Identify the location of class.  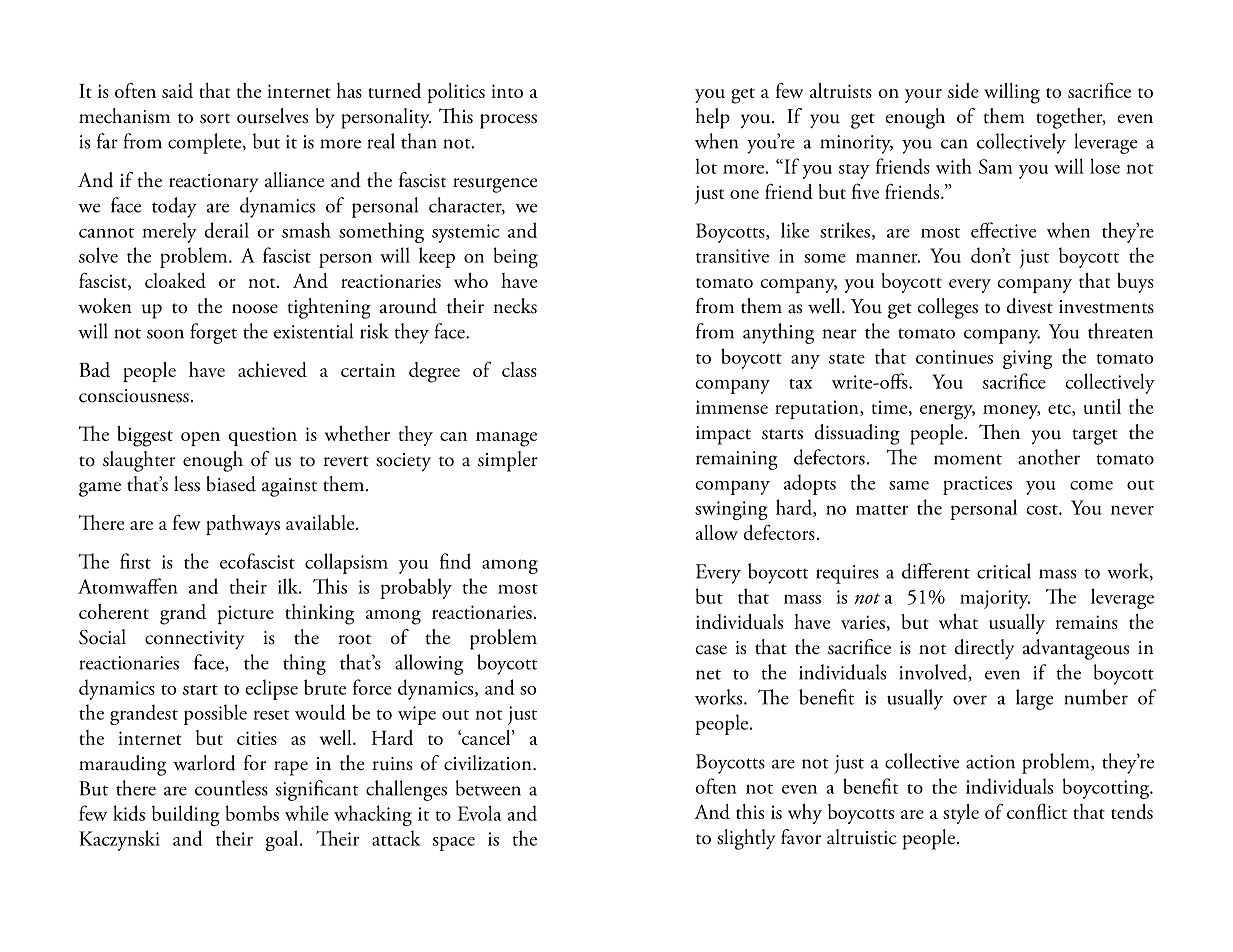
(519, 369).
